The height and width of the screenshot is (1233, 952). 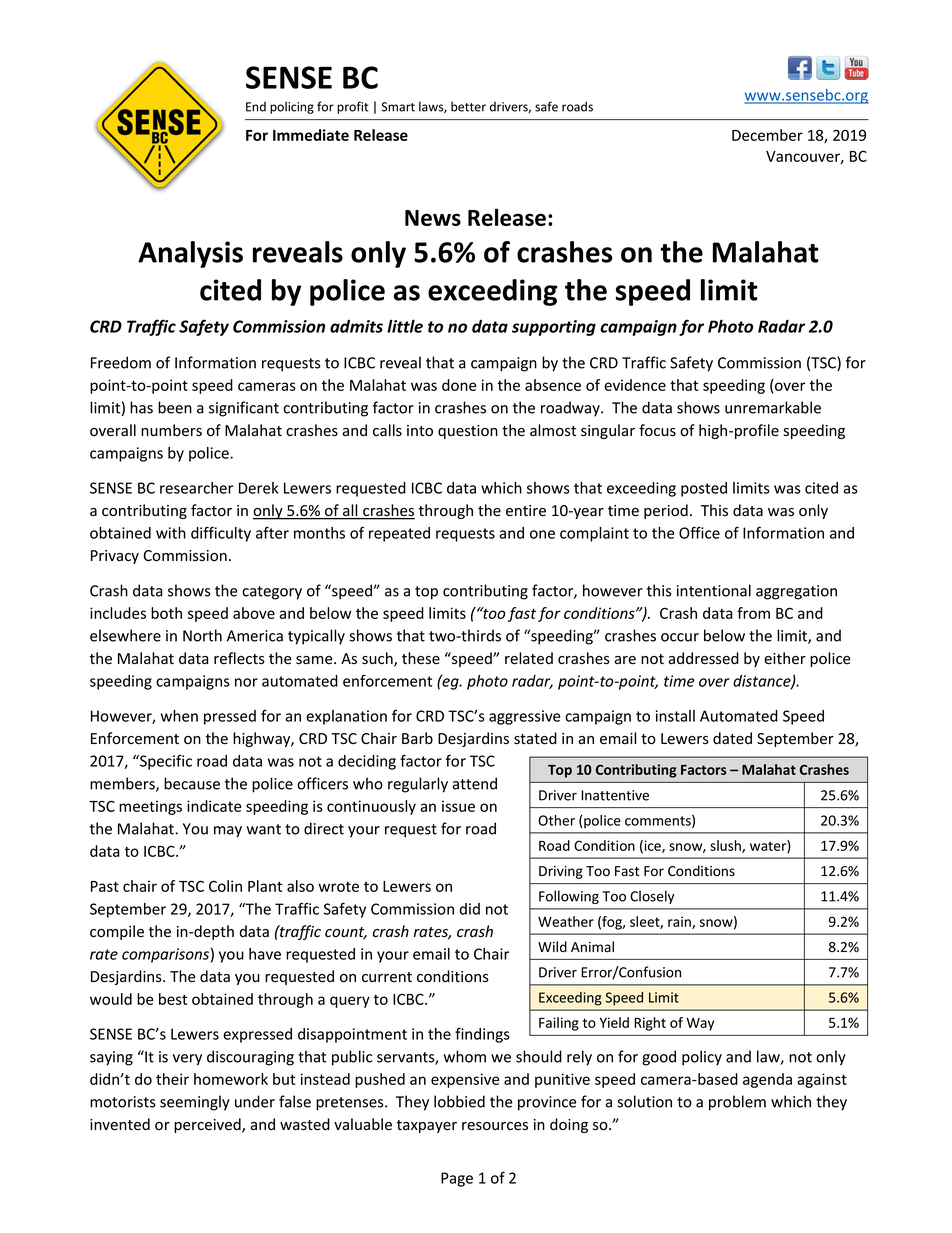 I want to click on resources, so click(x=495, y=1126).
